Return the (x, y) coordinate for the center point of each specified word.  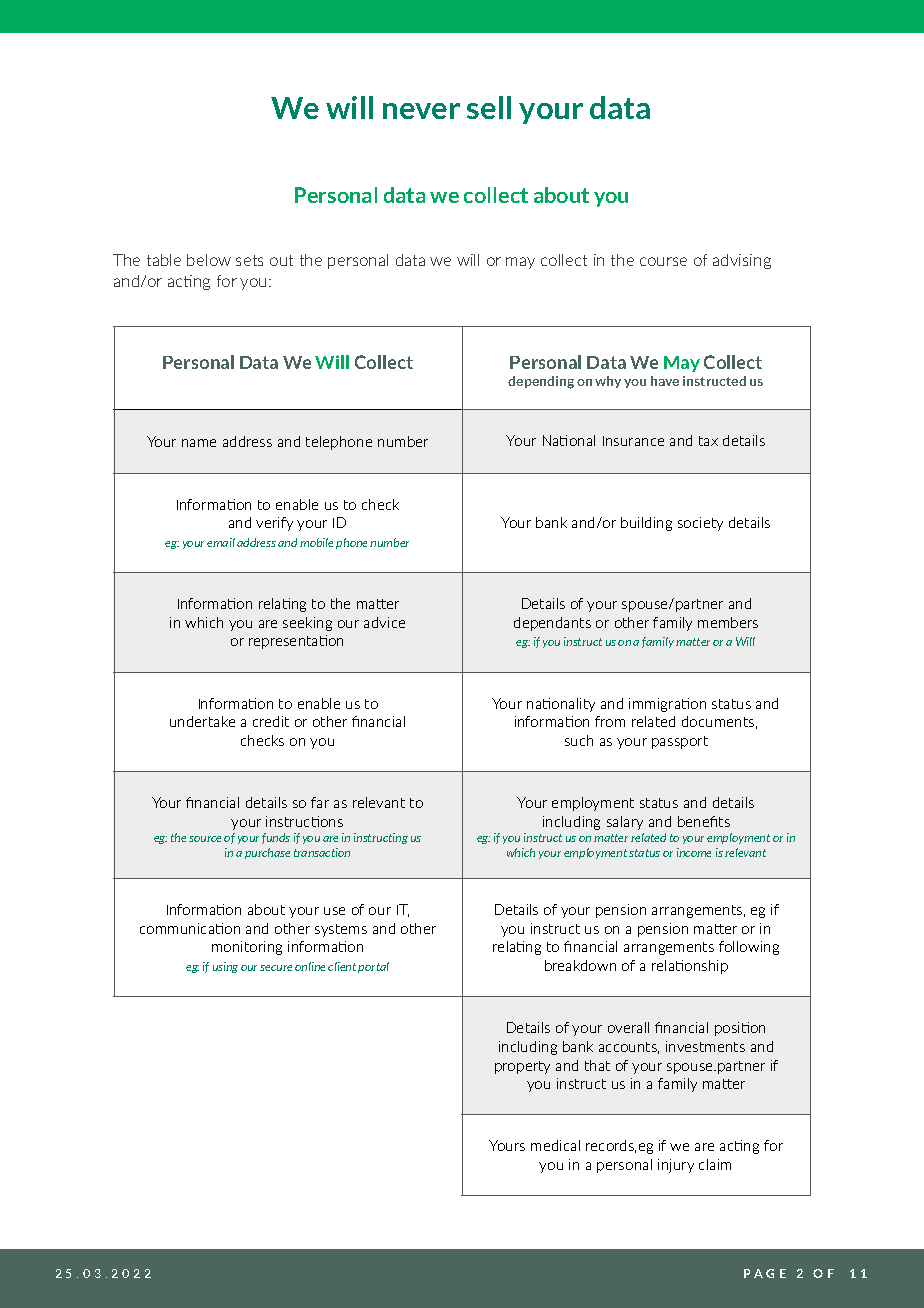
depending (541, 382)
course (663, 261)
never (421, 111)
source (205, 839)
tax (708, 441)
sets (249, 260)
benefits (704, 821)
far (320, 802)
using (225, 967)
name (199, 443)
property (522, 1067)
